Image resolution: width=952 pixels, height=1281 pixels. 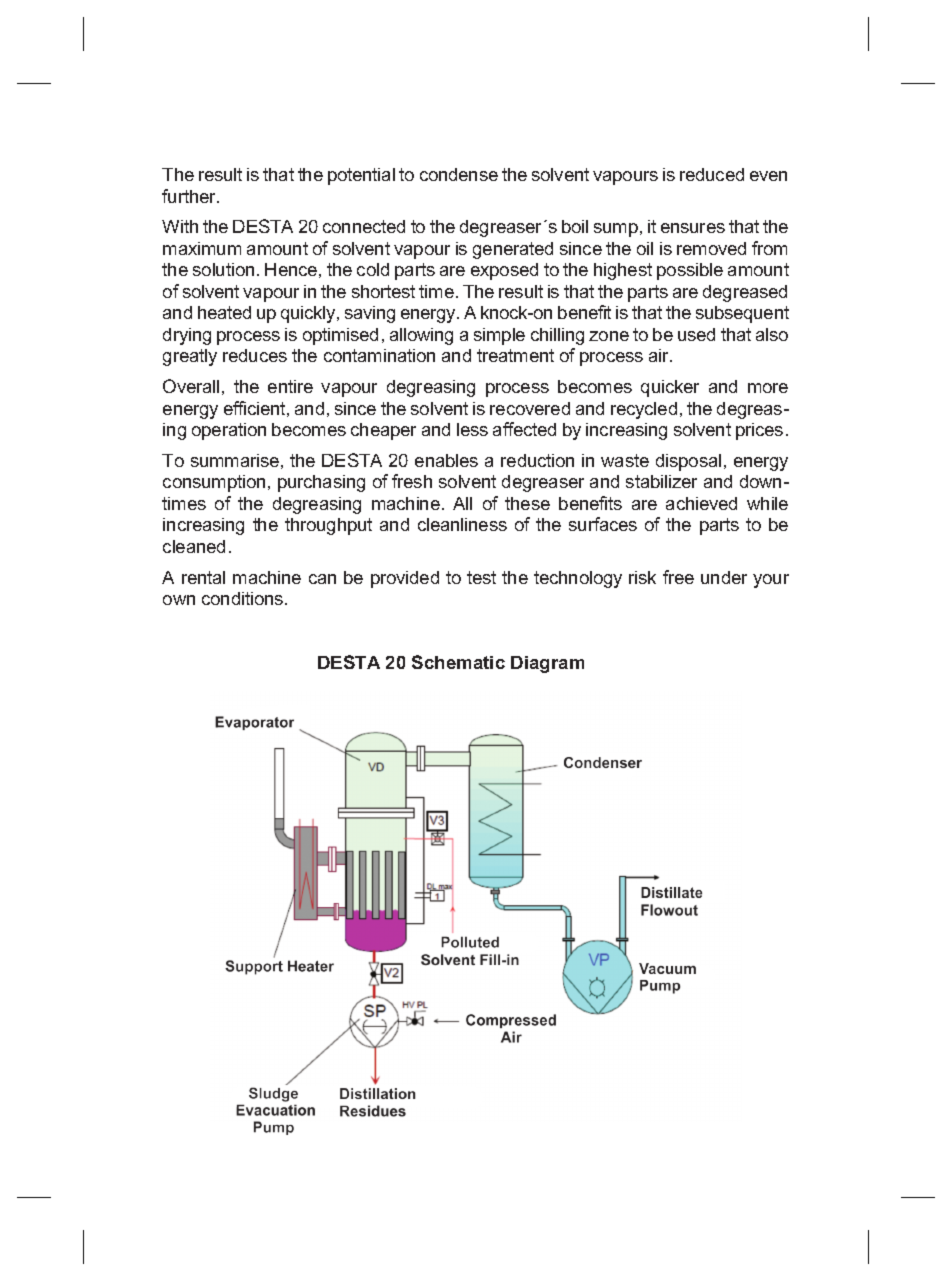 What do you see at coordinates (499, 336) in the document?
I see `simple` at bounding box center [499, 336].
